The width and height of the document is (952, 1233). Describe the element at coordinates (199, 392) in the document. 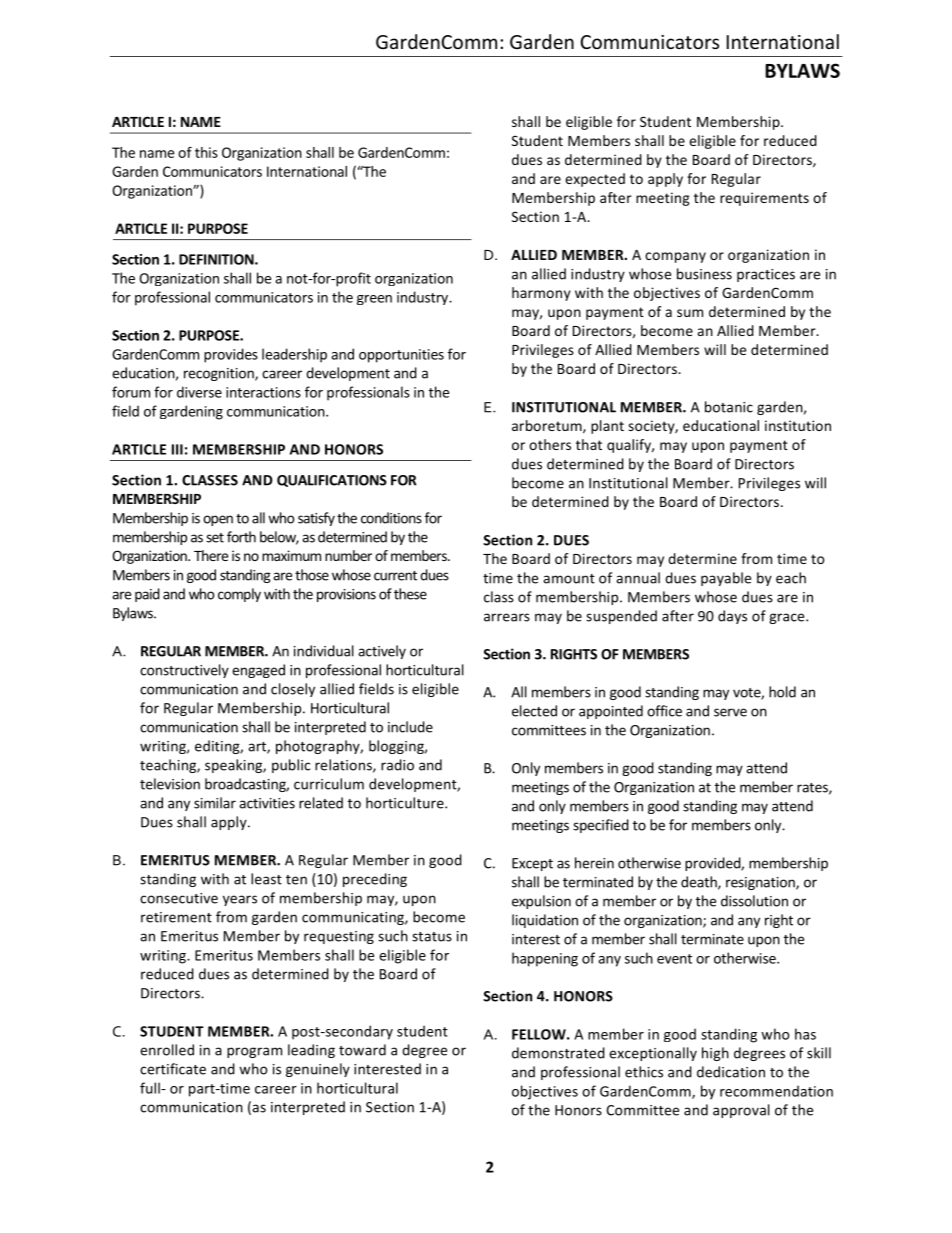

I see `diverse` at that location.
